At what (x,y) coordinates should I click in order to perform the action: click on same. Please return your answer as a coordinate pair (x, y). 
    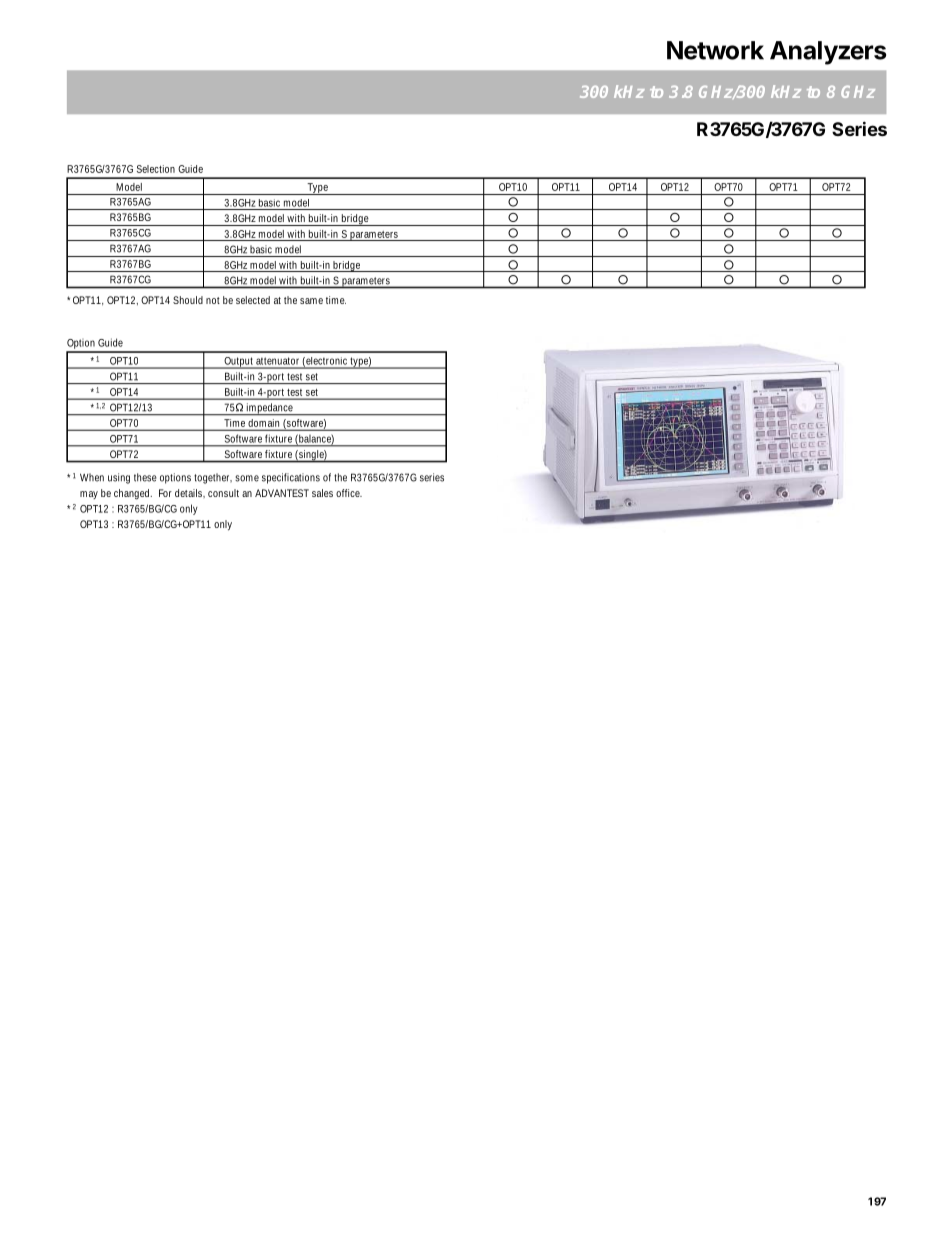
    Looking at the image, I should click on (311, 301).
